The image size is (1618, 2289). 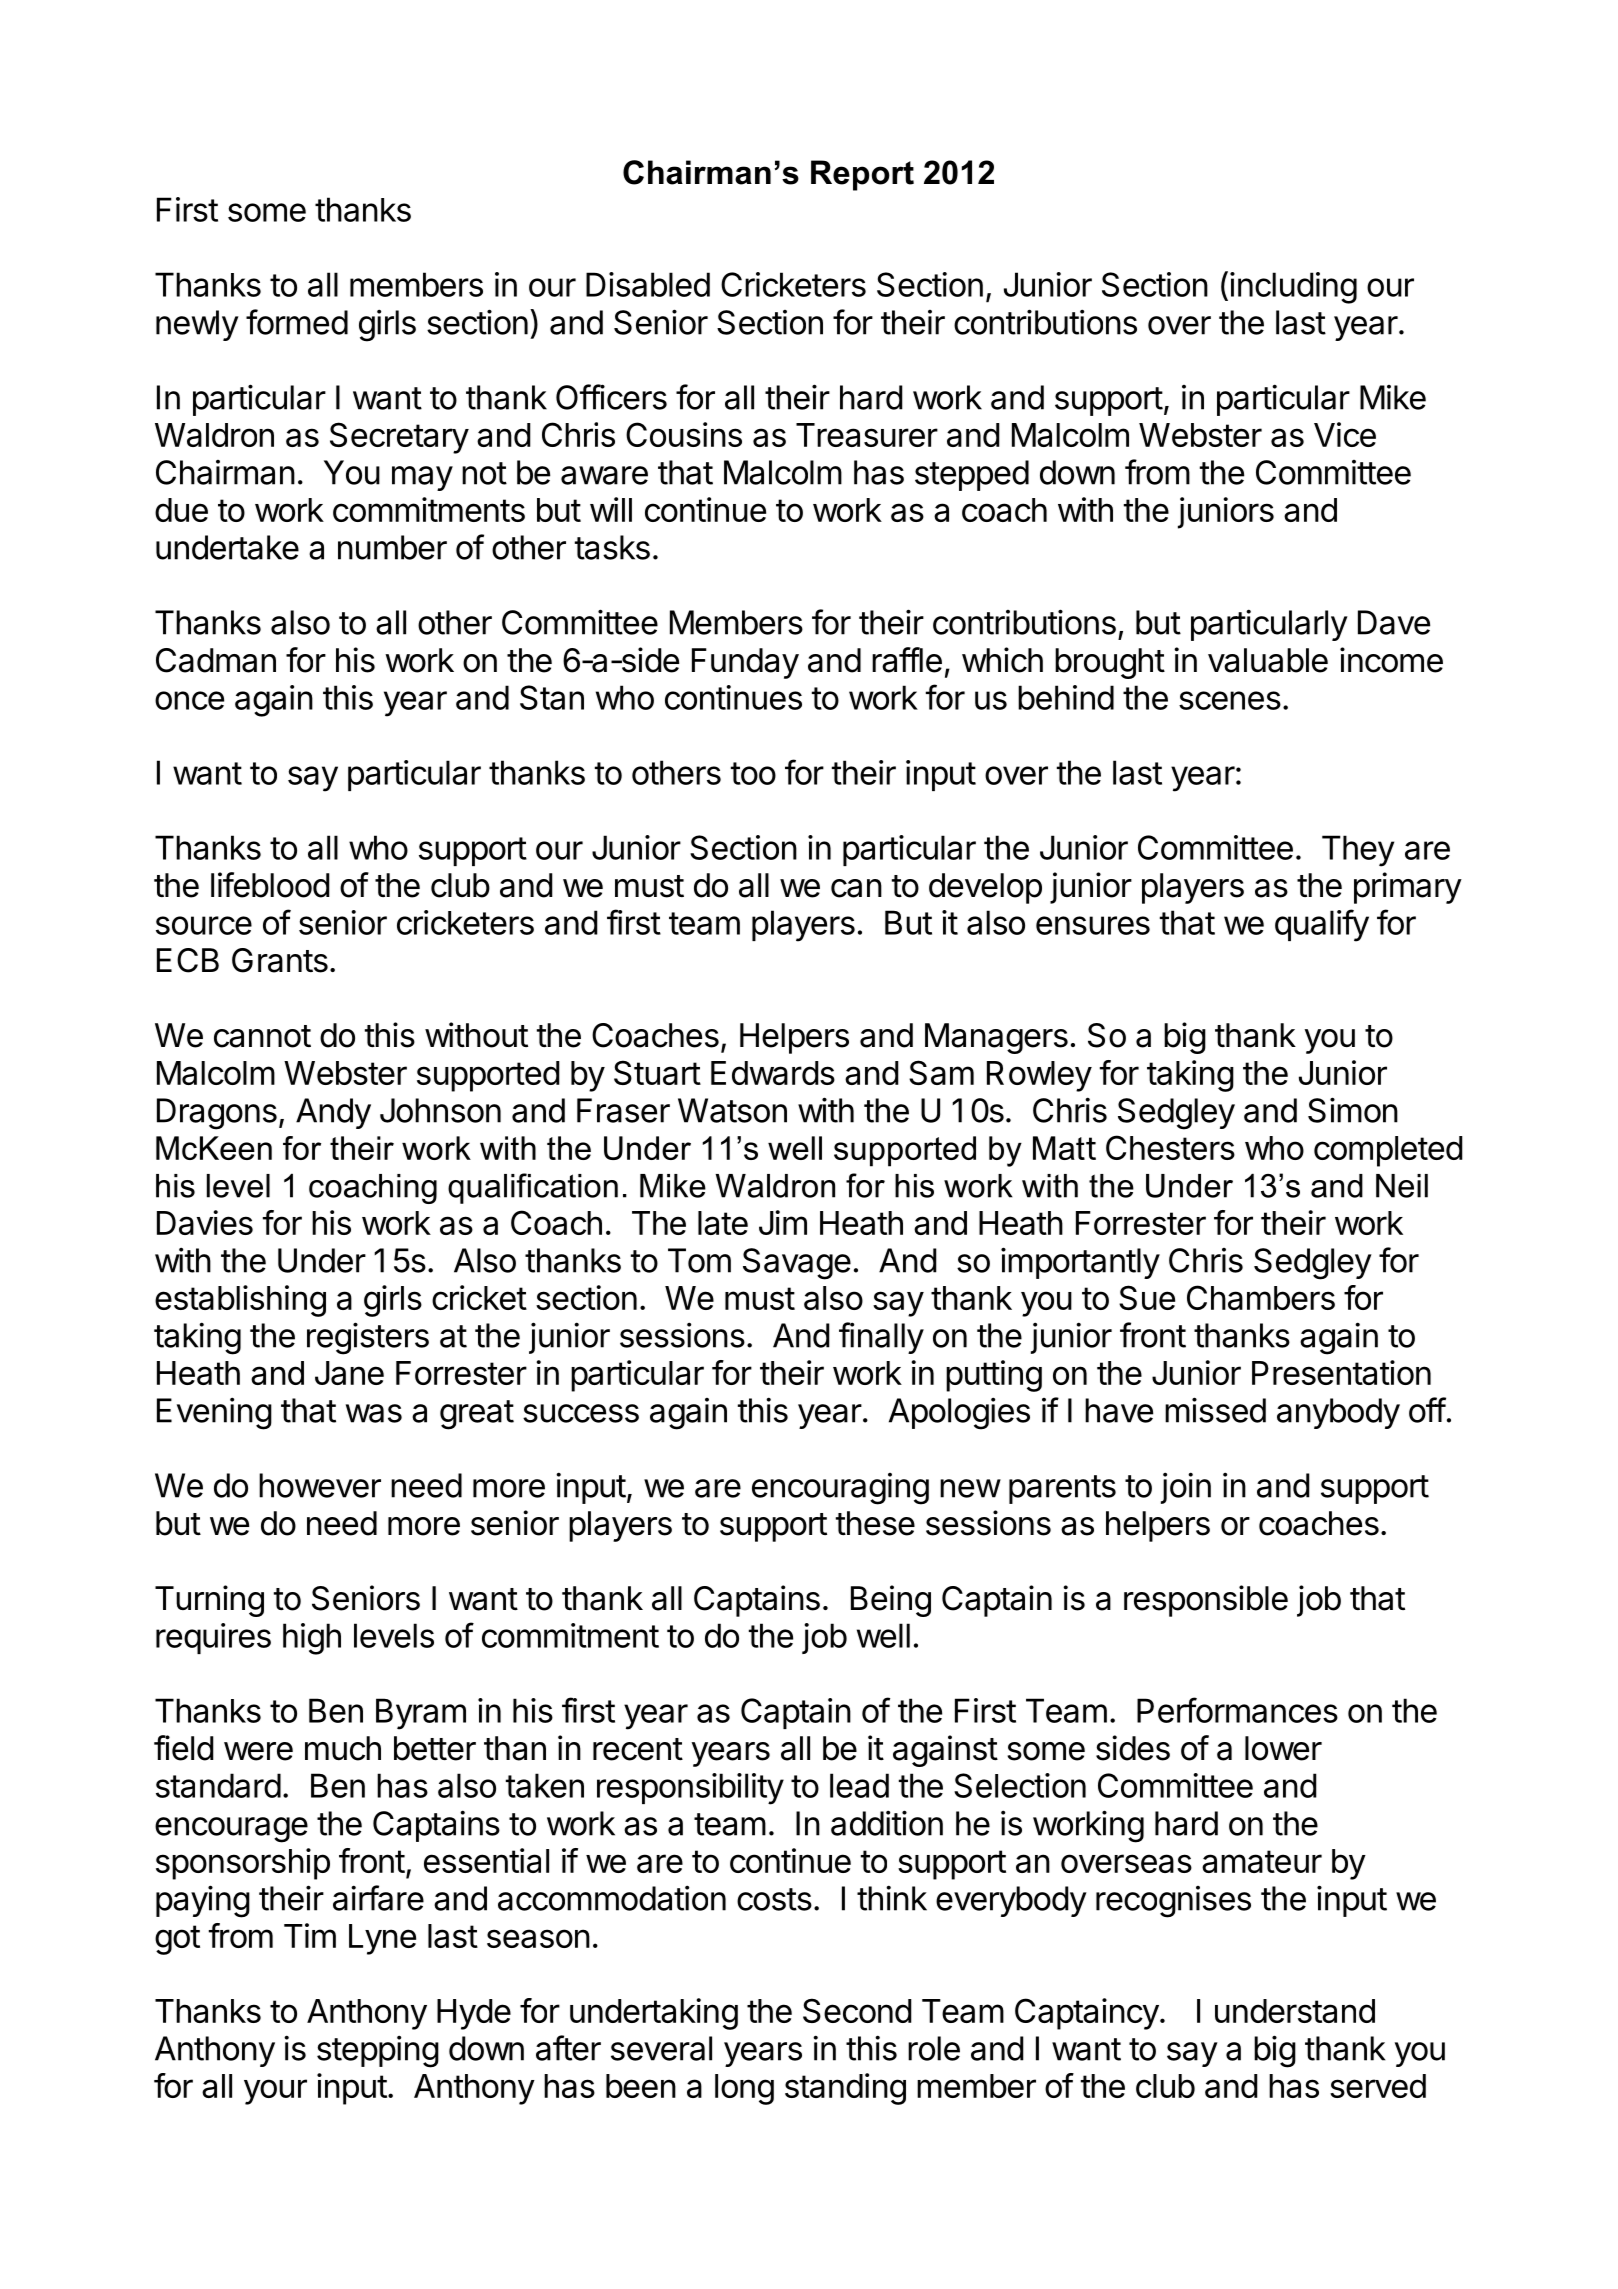 What do you see at coordinates (1293, 288) in the screenshot?
I see `including` at bounding box center [1293, 288].
